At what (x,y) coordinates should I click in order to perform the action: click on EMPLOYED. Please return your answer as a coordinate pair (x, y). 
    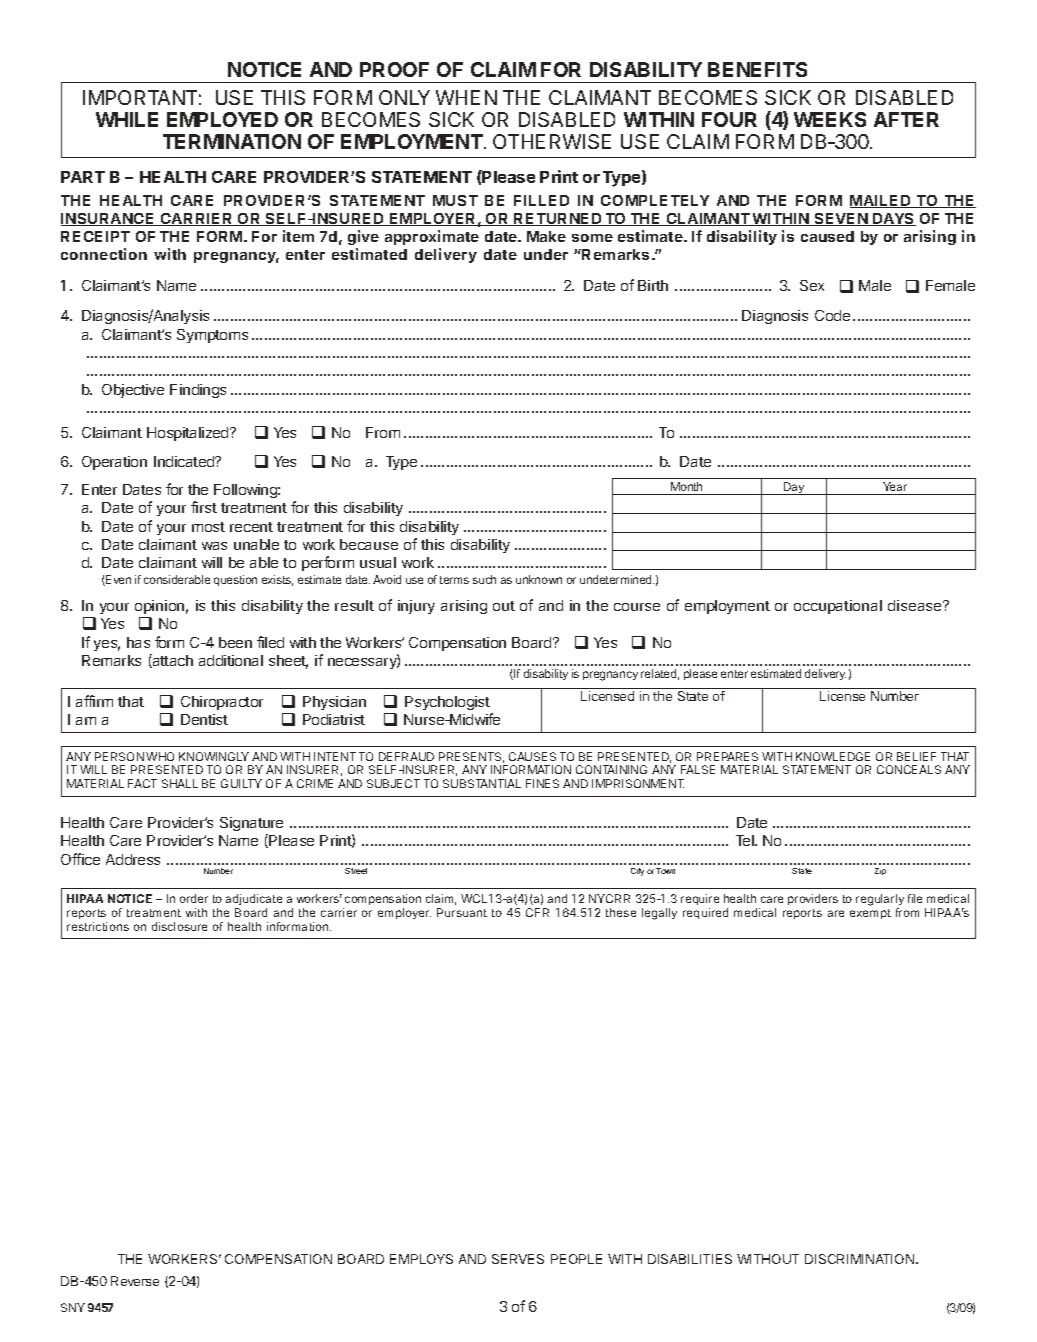
    Looking at the image, I should click on (222, 119).
